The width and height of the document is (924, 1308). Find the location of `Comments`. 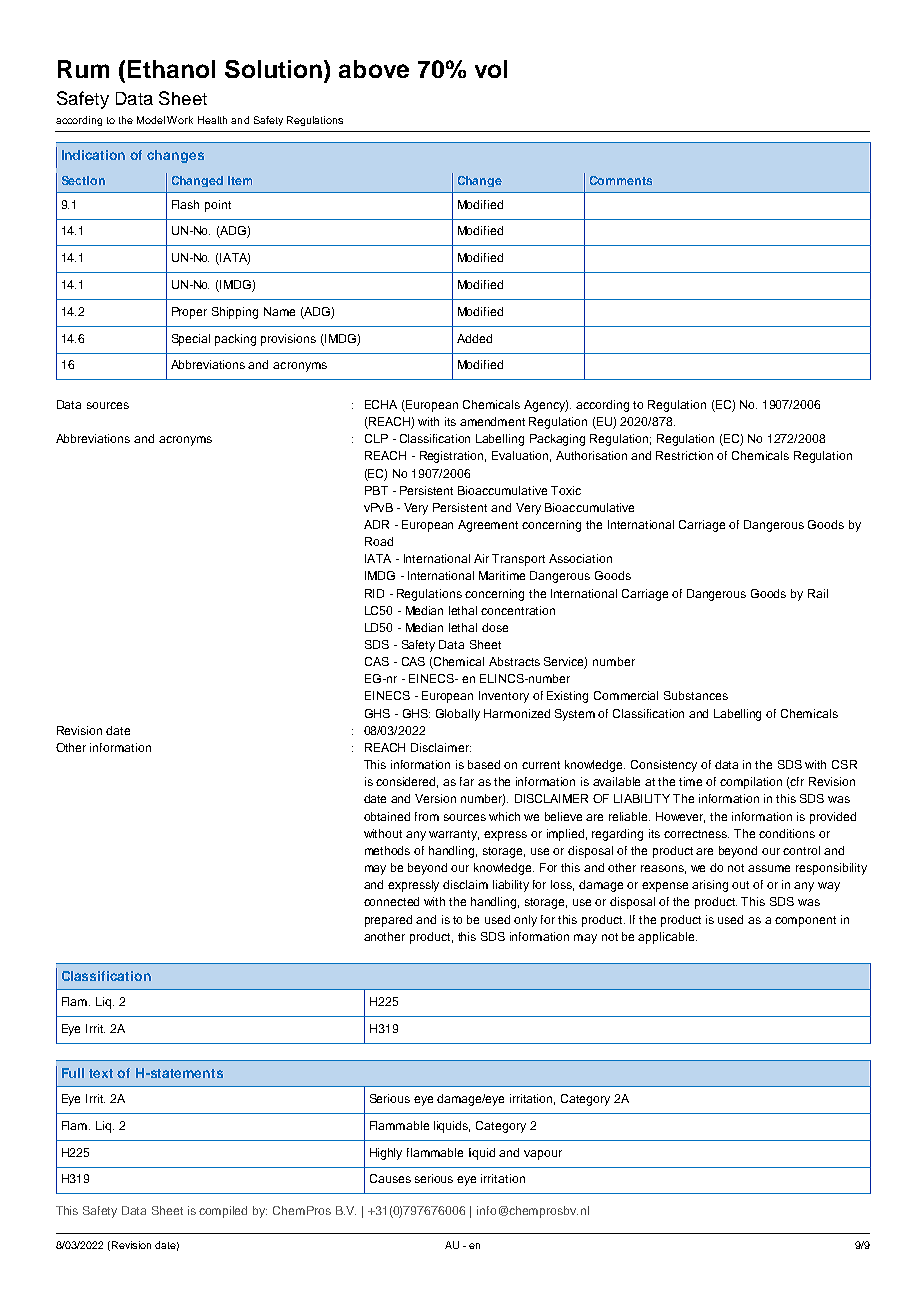

Comments is located at coordinates (621, 180).
